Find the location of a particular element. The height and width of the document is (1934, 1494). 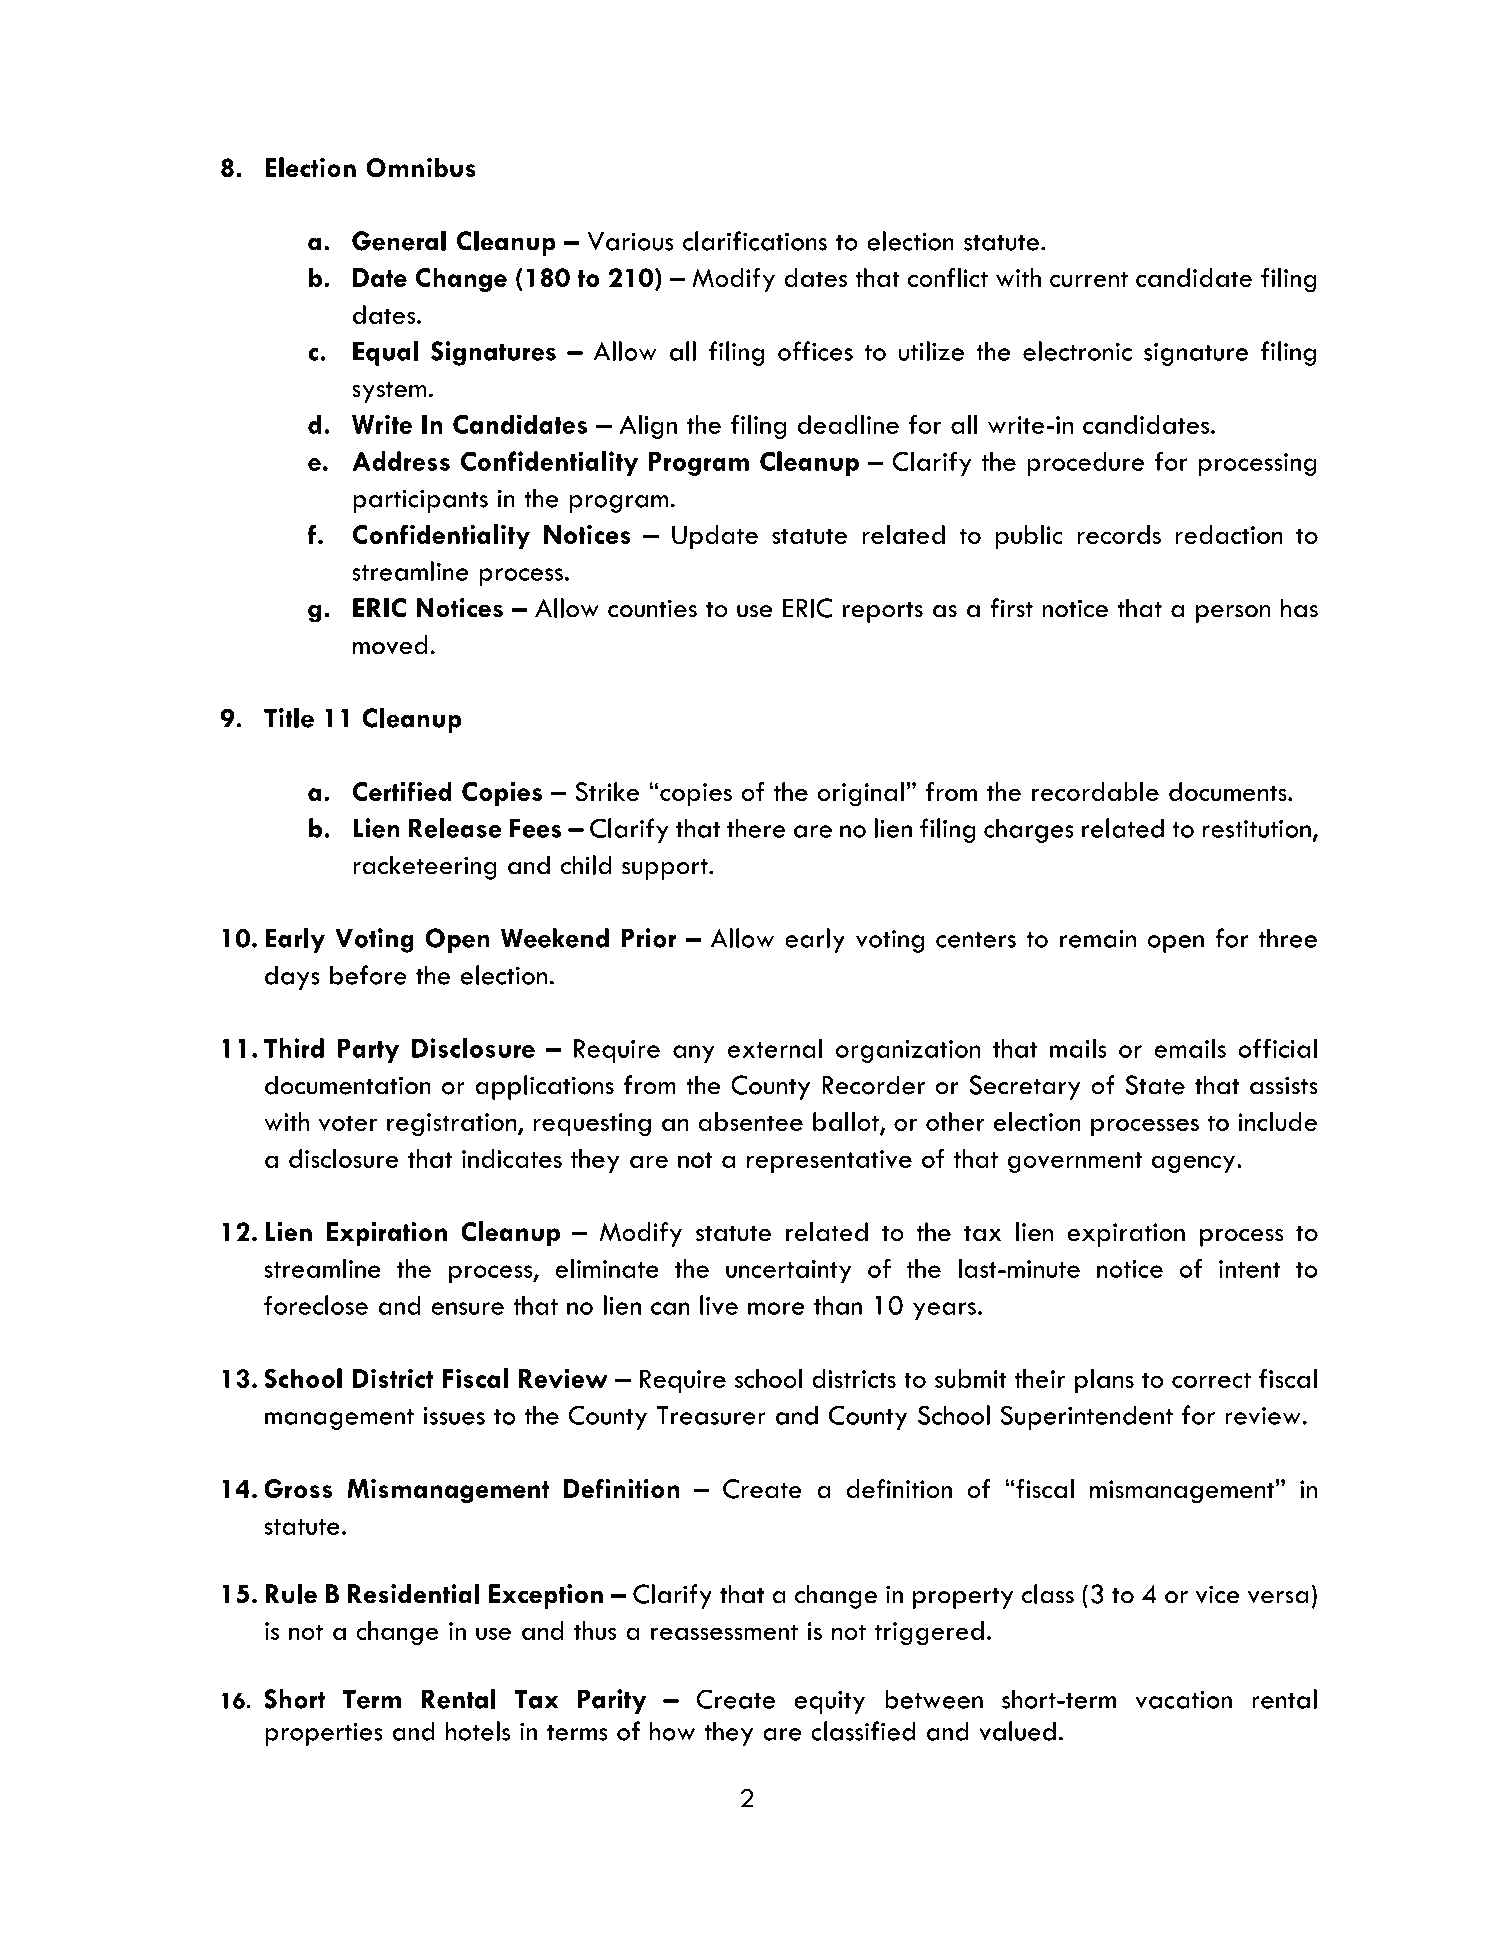

clarifications is located at coordinates (755, 241).
